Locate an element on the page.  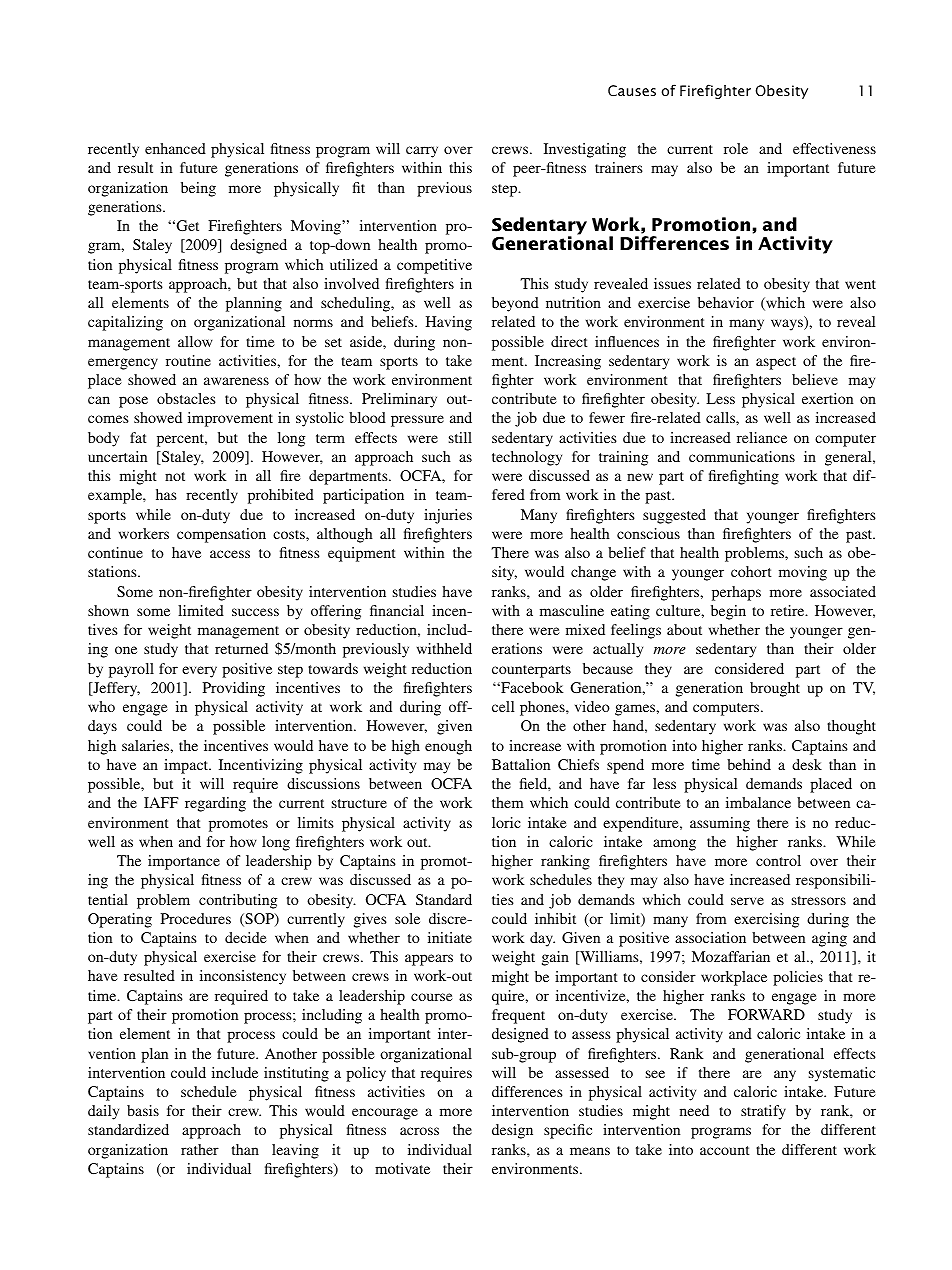
them is located at coordinates (507, 802).
